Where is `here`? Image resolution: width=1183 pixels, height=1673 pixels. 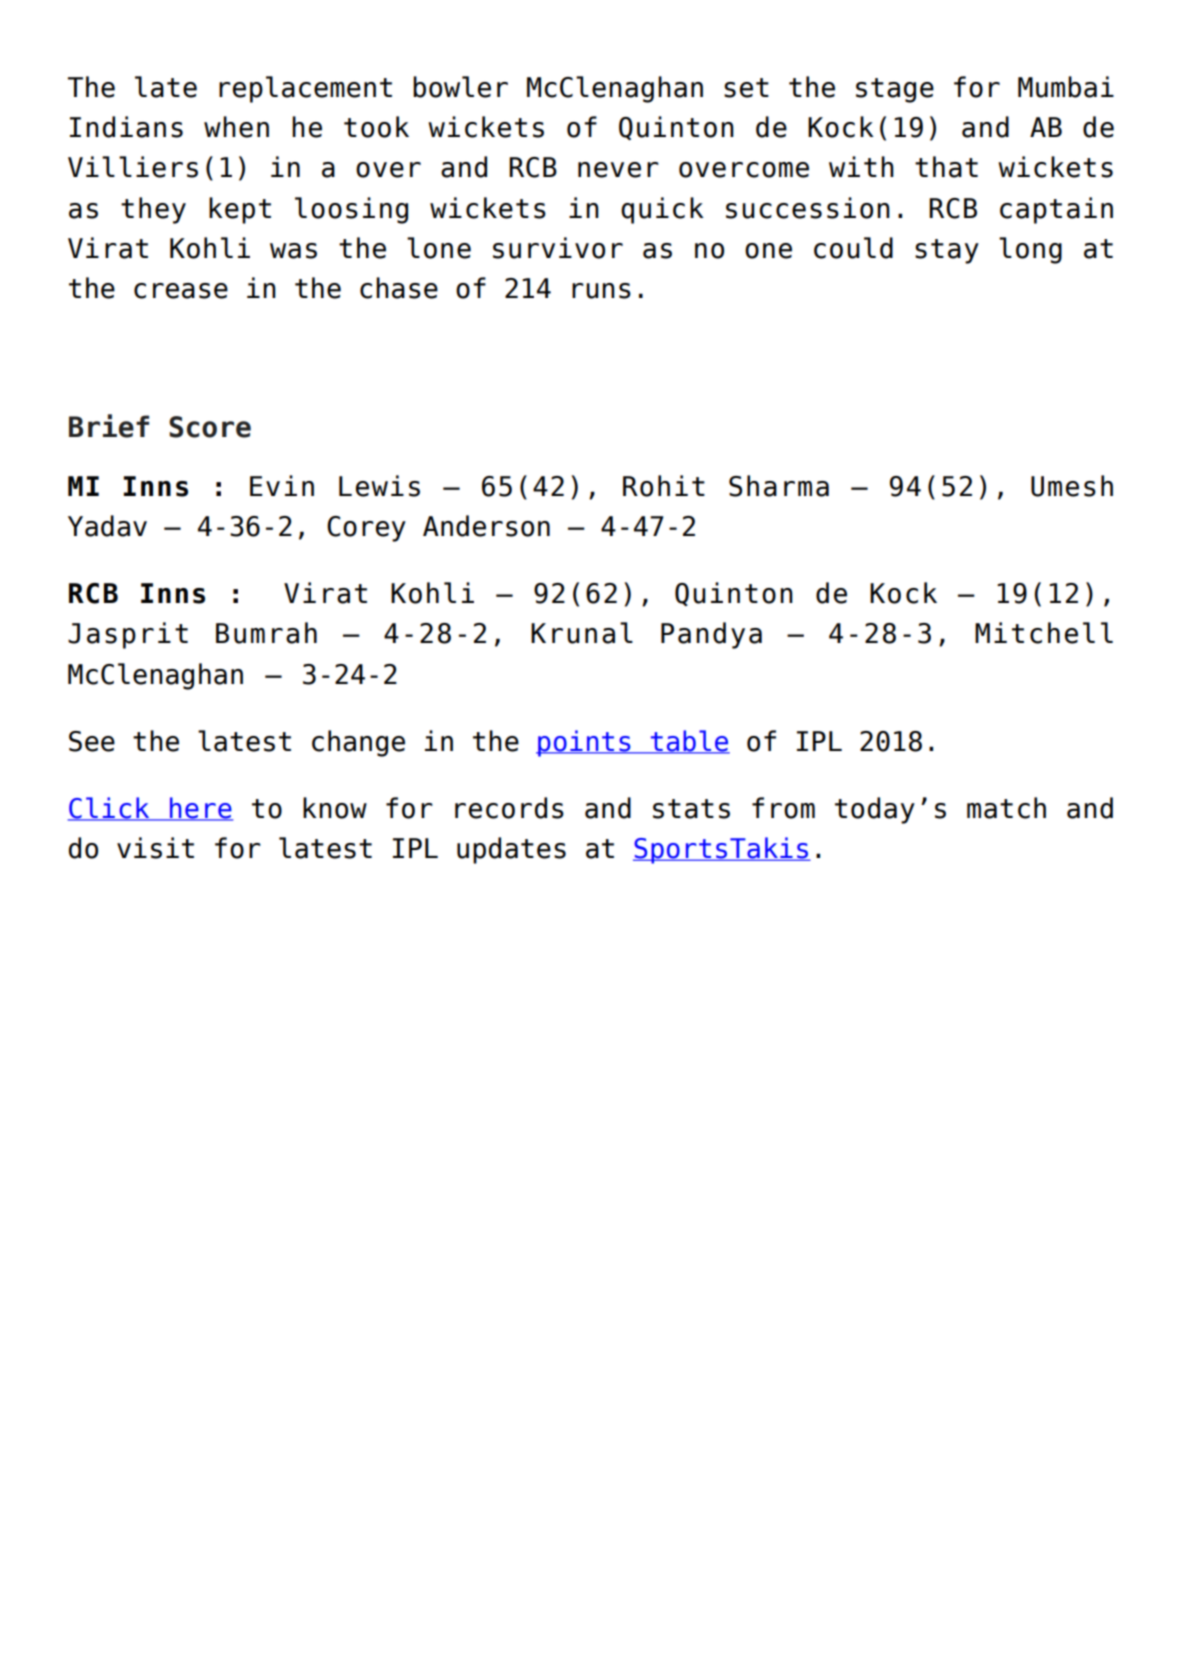 here is located at coordinates (200, 808).
